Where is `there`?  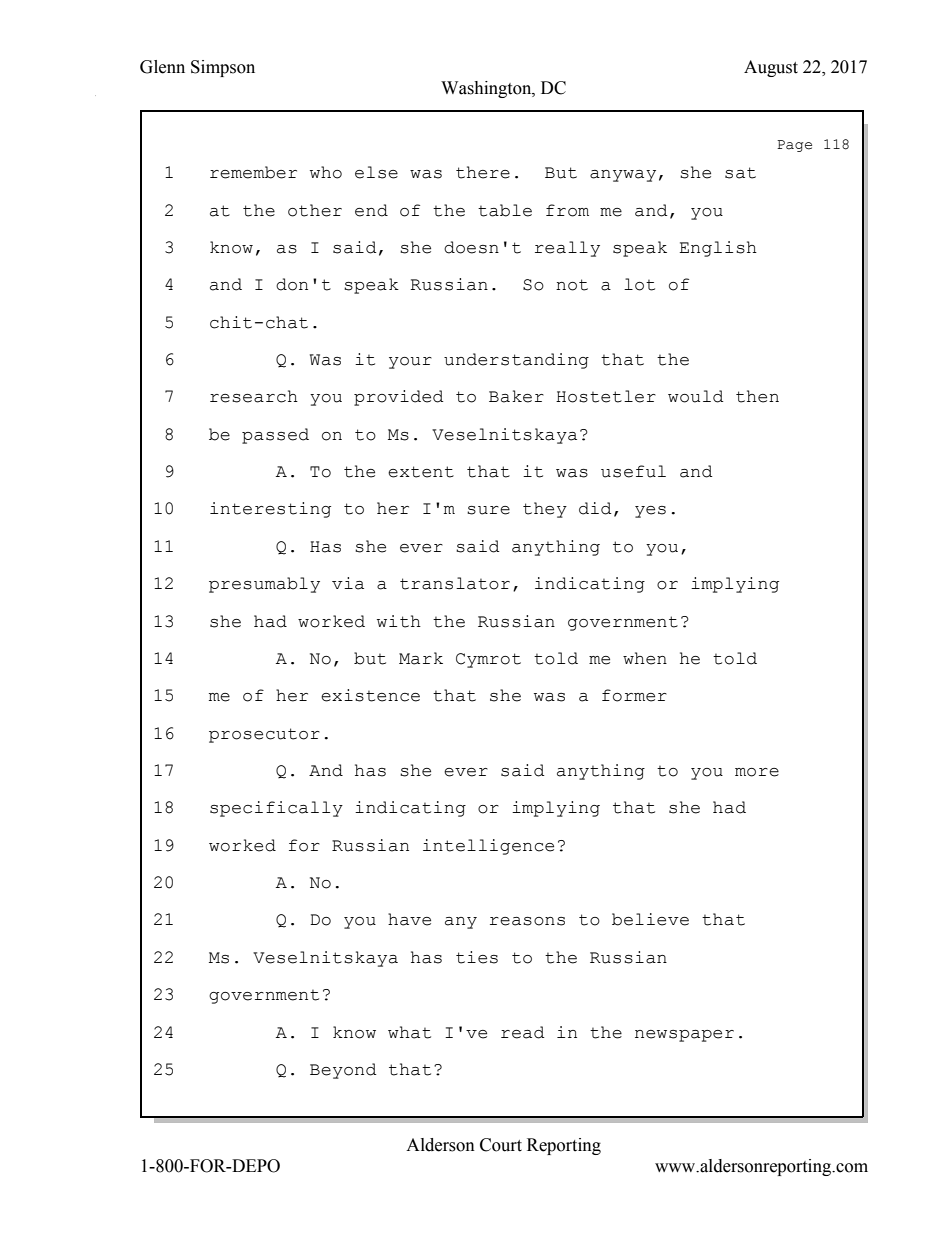 there is located at coordinates (483, 172).
